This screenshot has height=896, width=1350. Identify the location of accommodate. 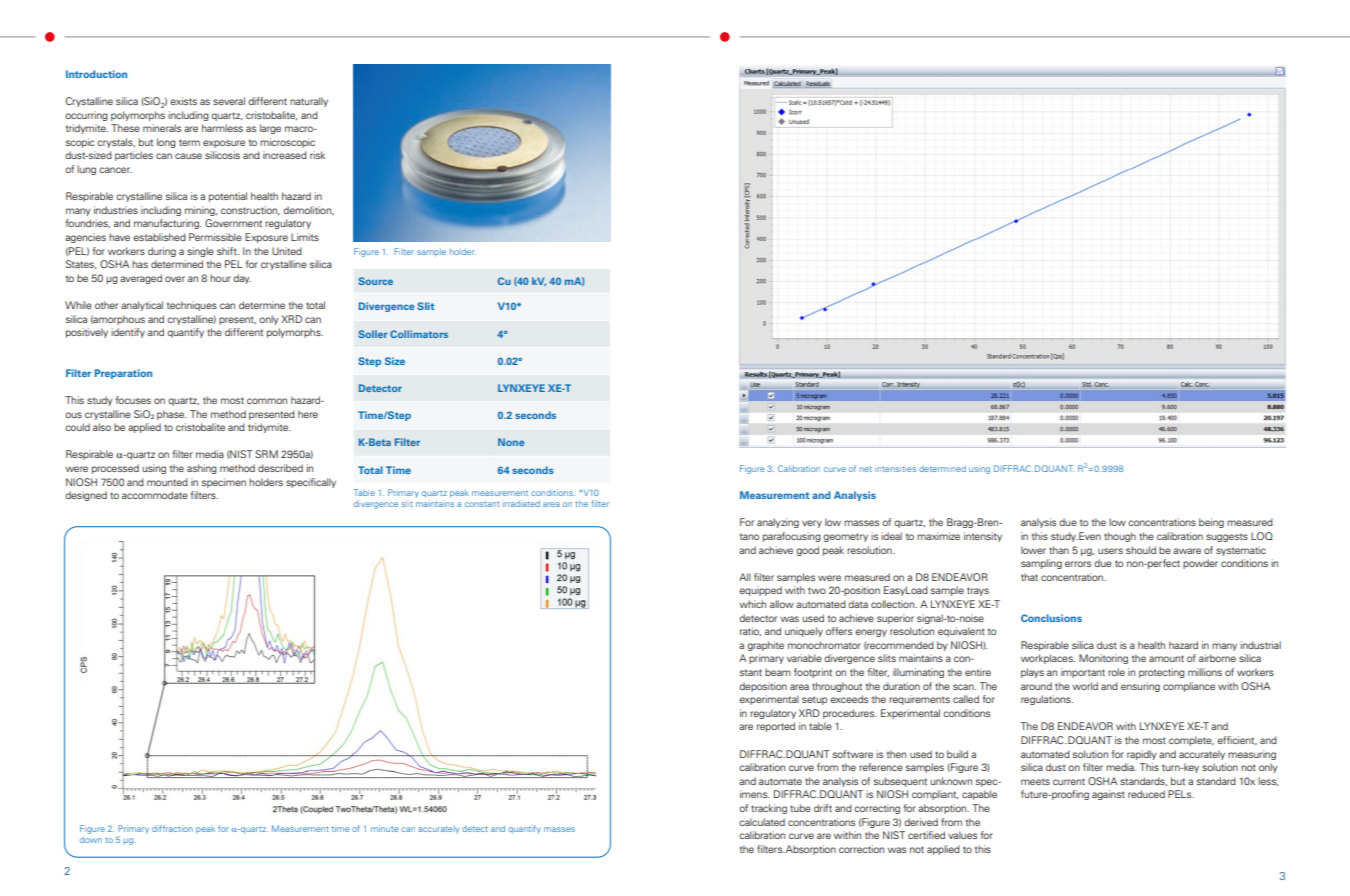
(155, 495).
